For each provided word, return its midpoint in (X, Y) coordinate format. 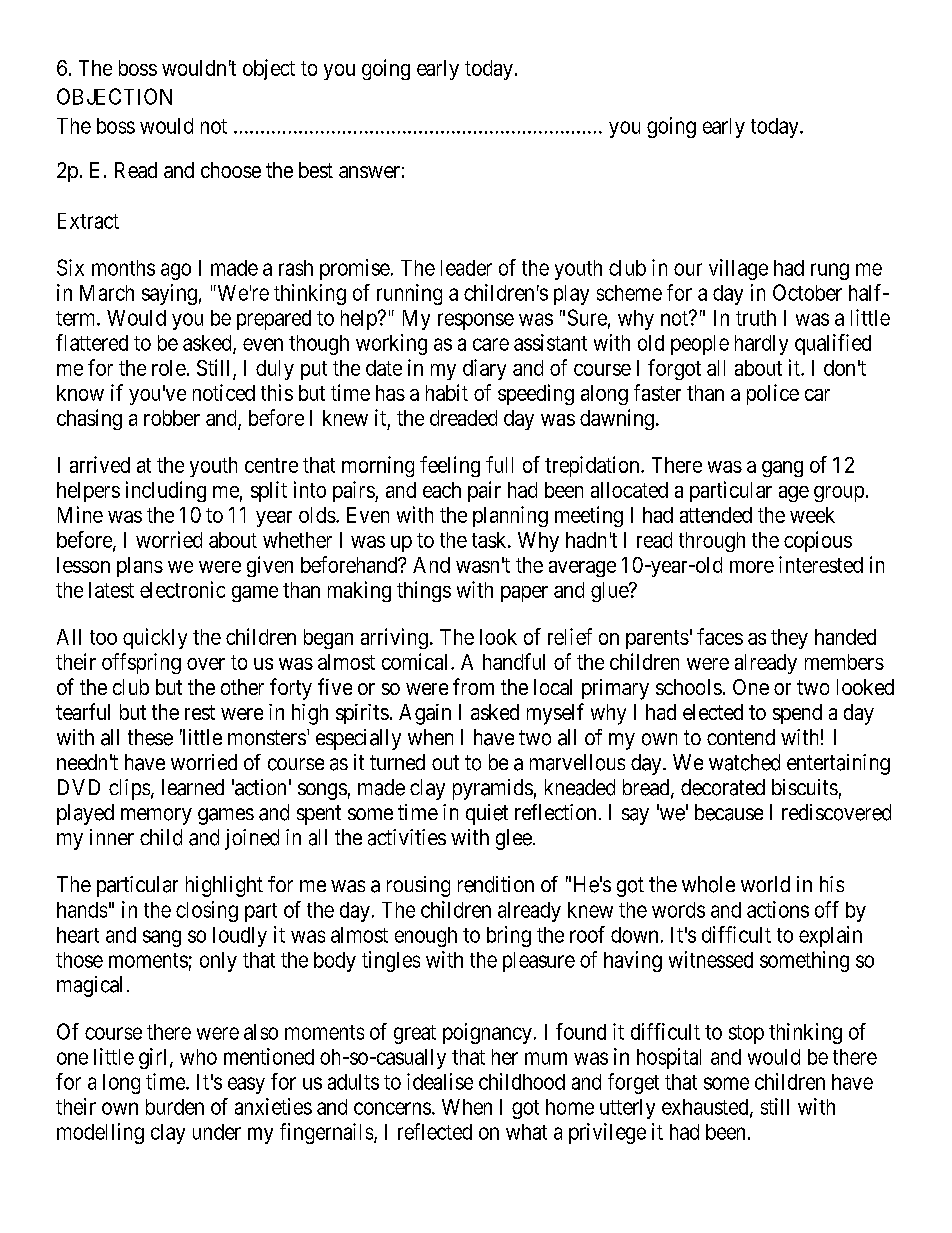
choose (231, 170)
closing (207, 911)
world (765, 884)
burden (175, 1107)
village (738, 269)
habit (447, 392)
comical (417, 661)
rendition (496, 884)
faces (720, 636)
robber (172, 418)
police (773, 394)
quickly (155, 638)
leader (466, 268)
